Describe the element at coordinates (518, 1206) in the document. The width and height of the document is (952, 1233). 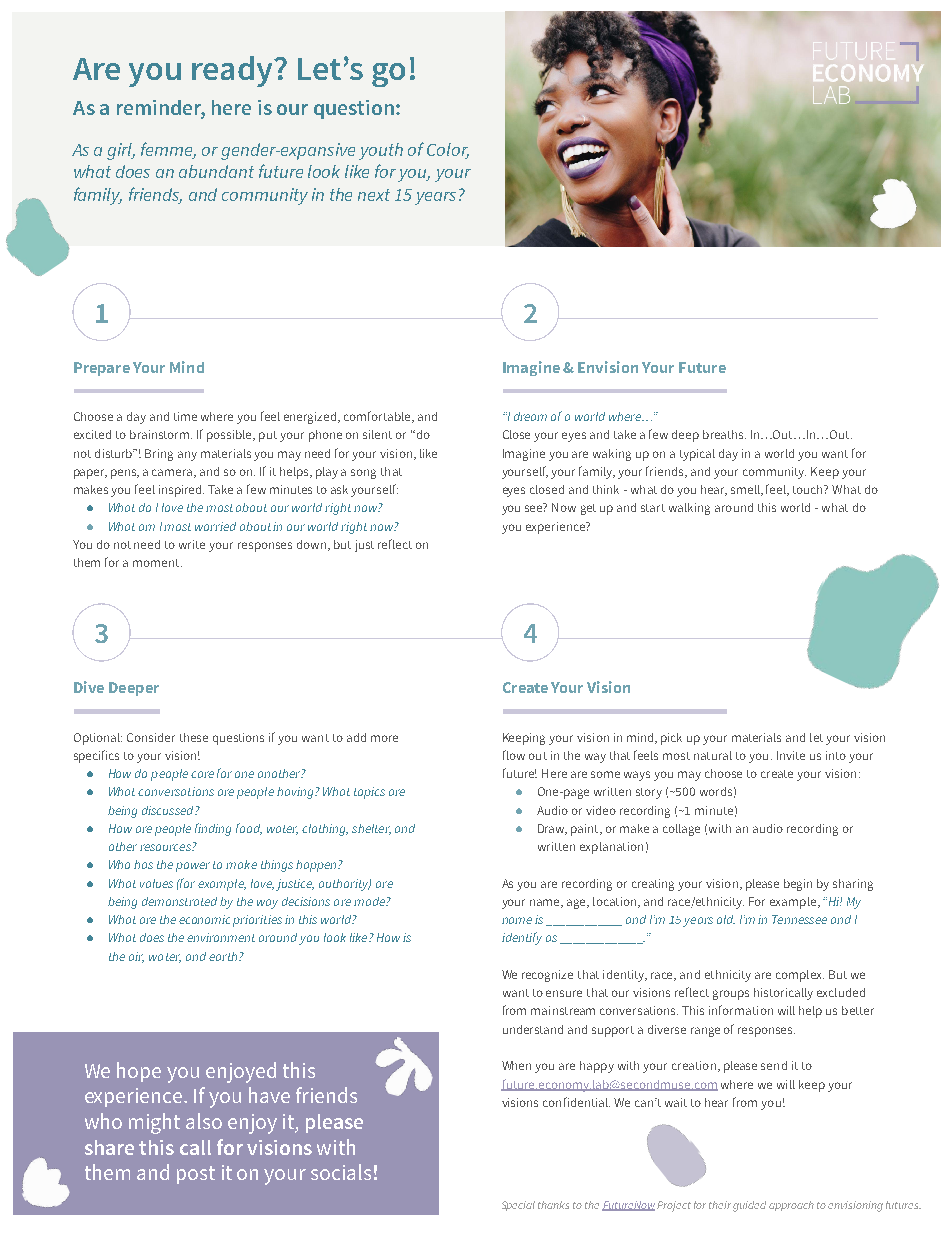
I see `Special` at that location.
